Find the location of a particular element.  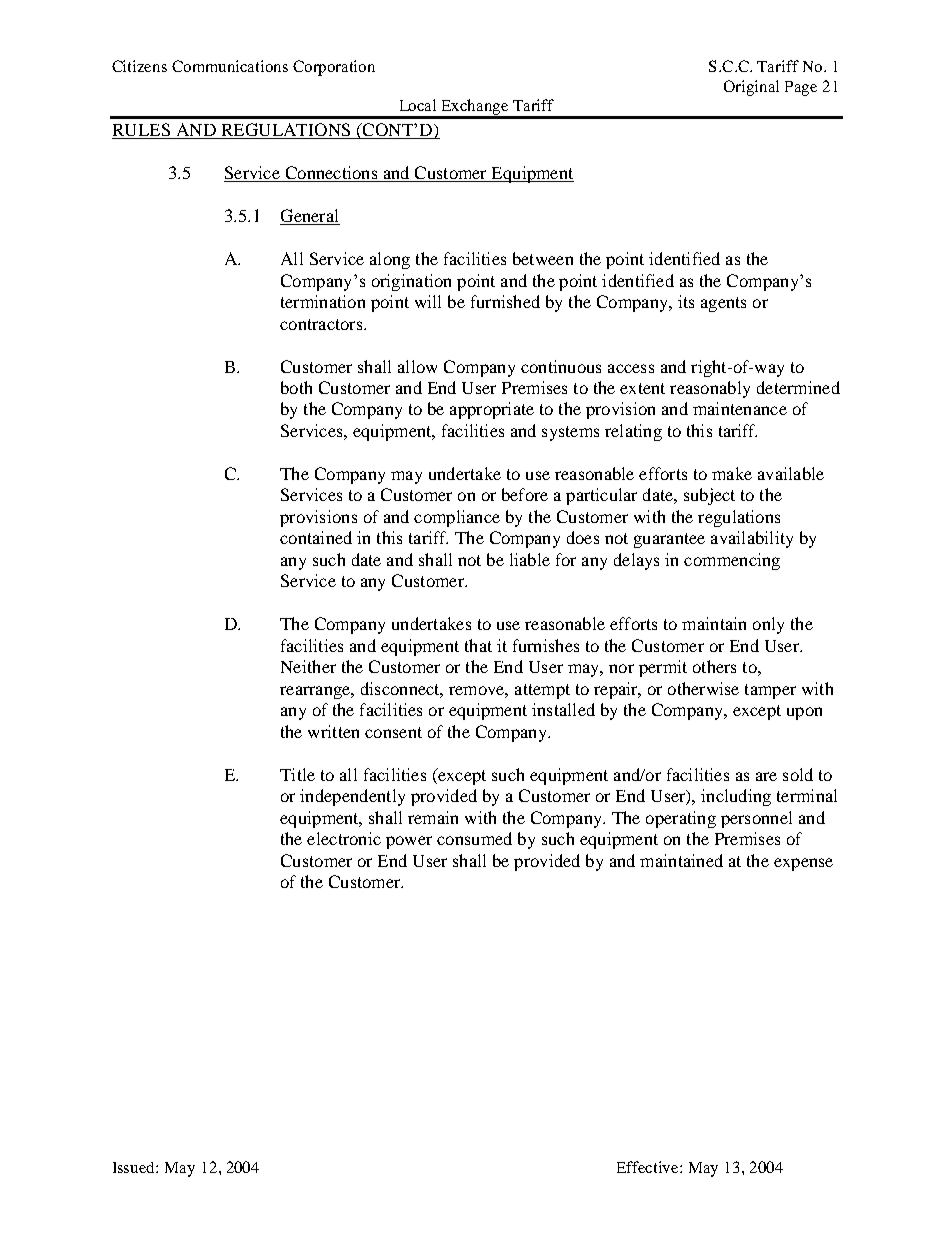

before is located at coordinates (525, 494).
